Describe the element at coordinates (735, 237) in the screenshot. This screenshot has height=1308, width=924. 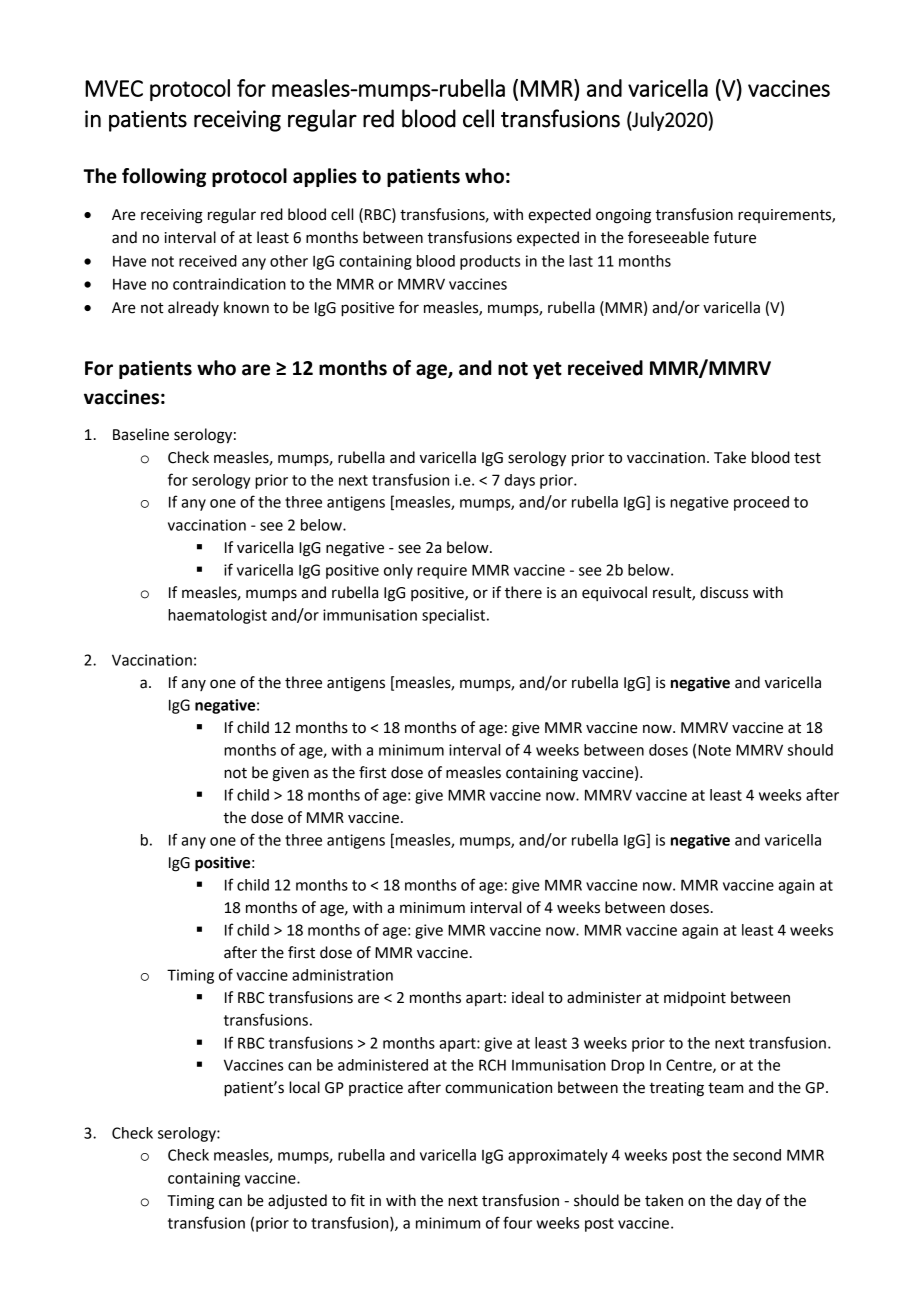
I see `future` at that location.
